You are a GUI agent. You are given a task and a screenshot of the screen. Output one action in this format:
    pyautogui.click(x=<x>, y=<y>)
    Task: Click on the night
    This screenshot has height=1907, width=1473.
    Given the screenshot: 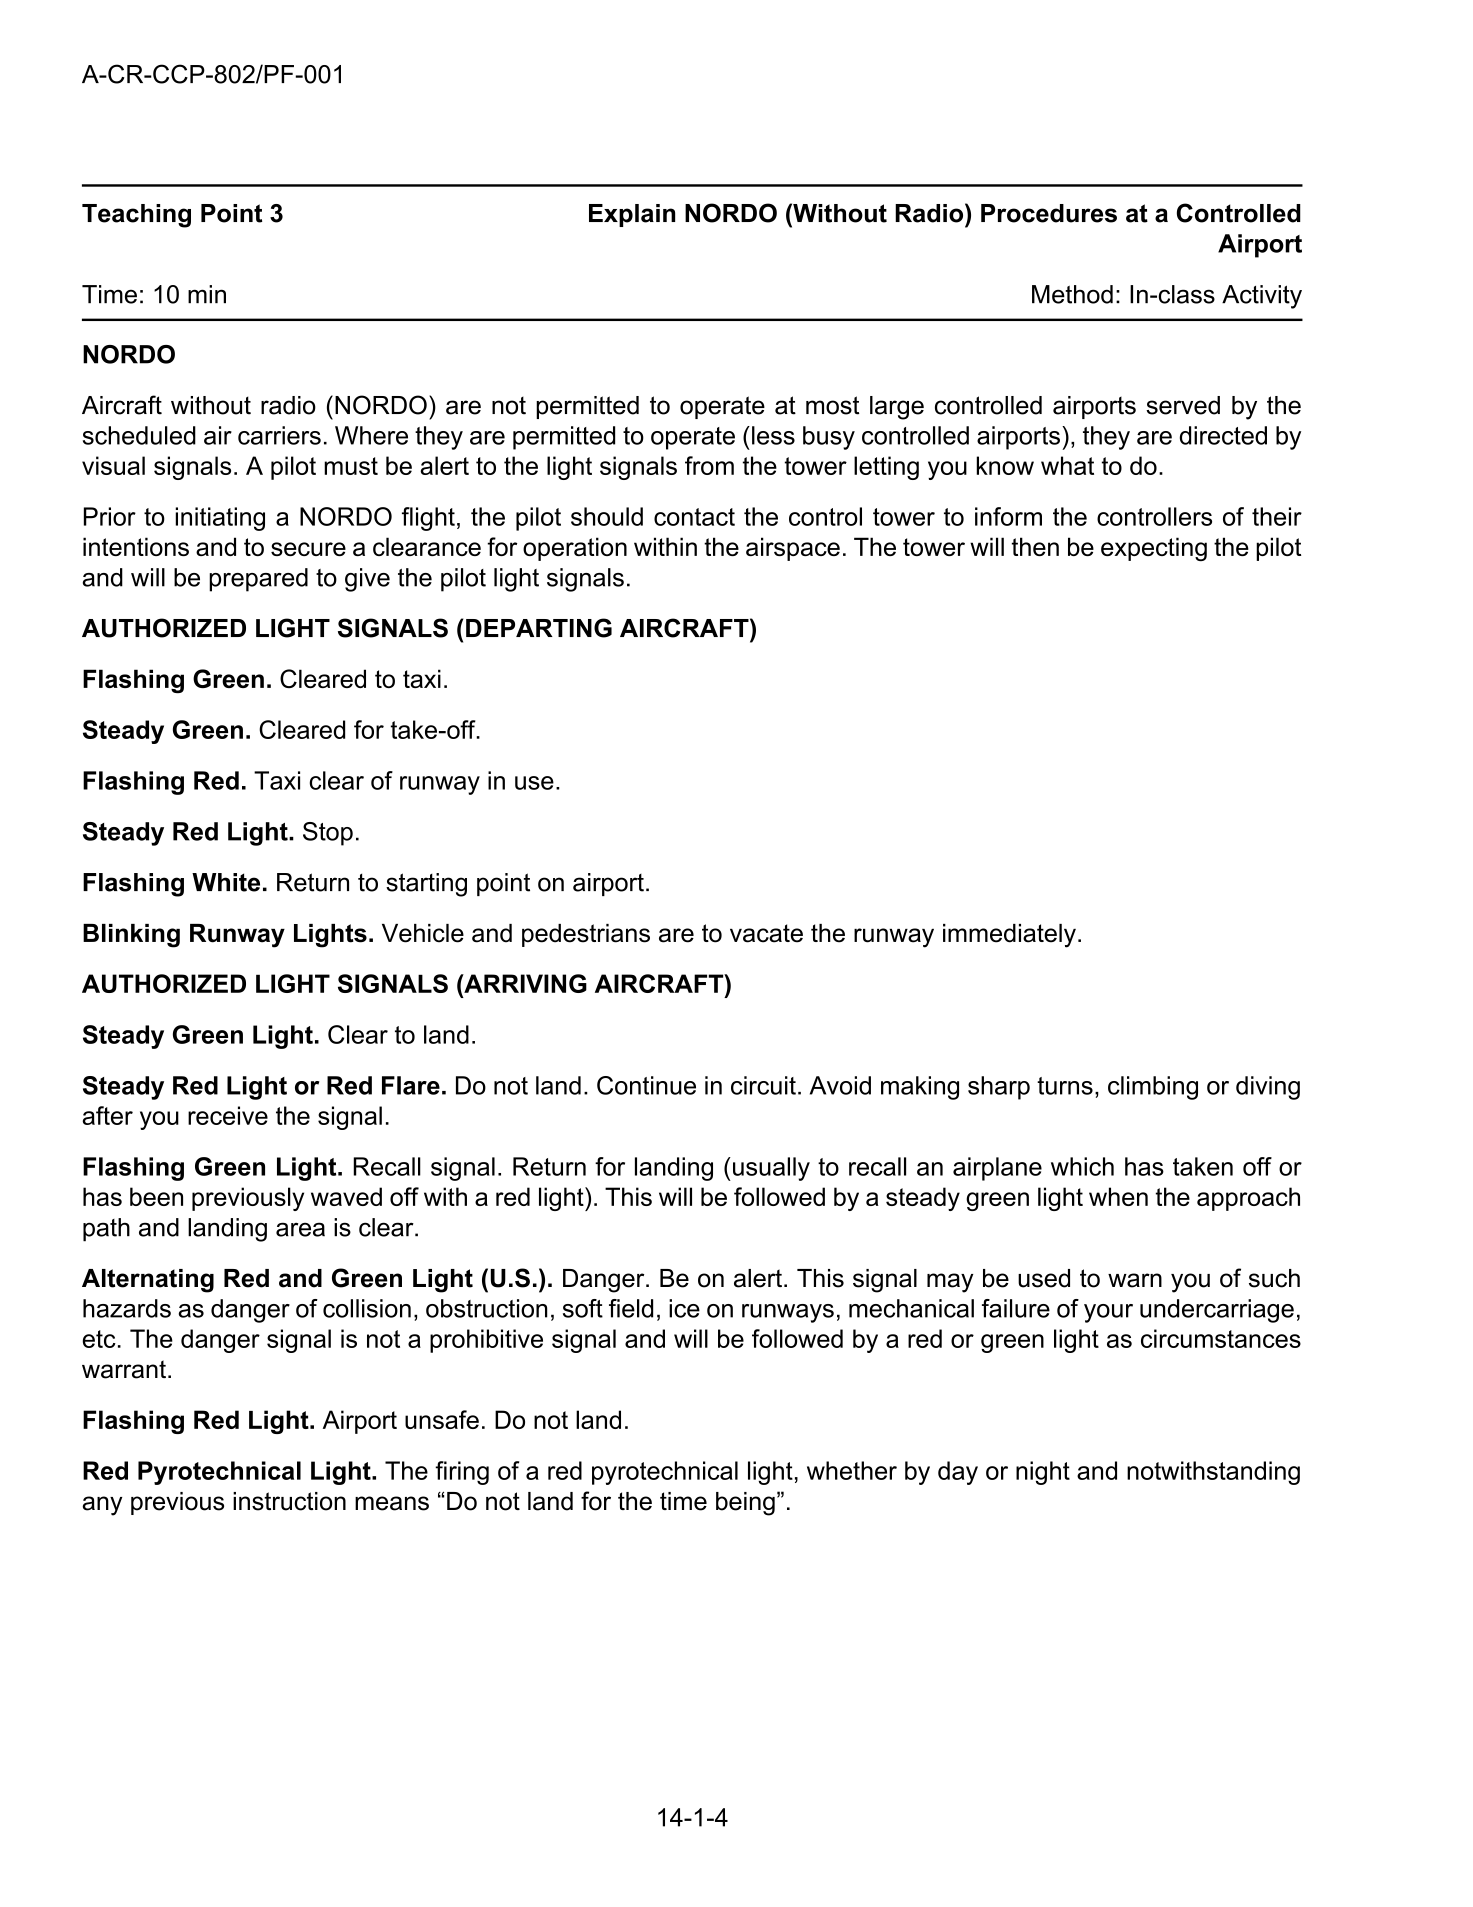 What is the action you would take?
    pyautogui.click(x=1043, y=1473)
